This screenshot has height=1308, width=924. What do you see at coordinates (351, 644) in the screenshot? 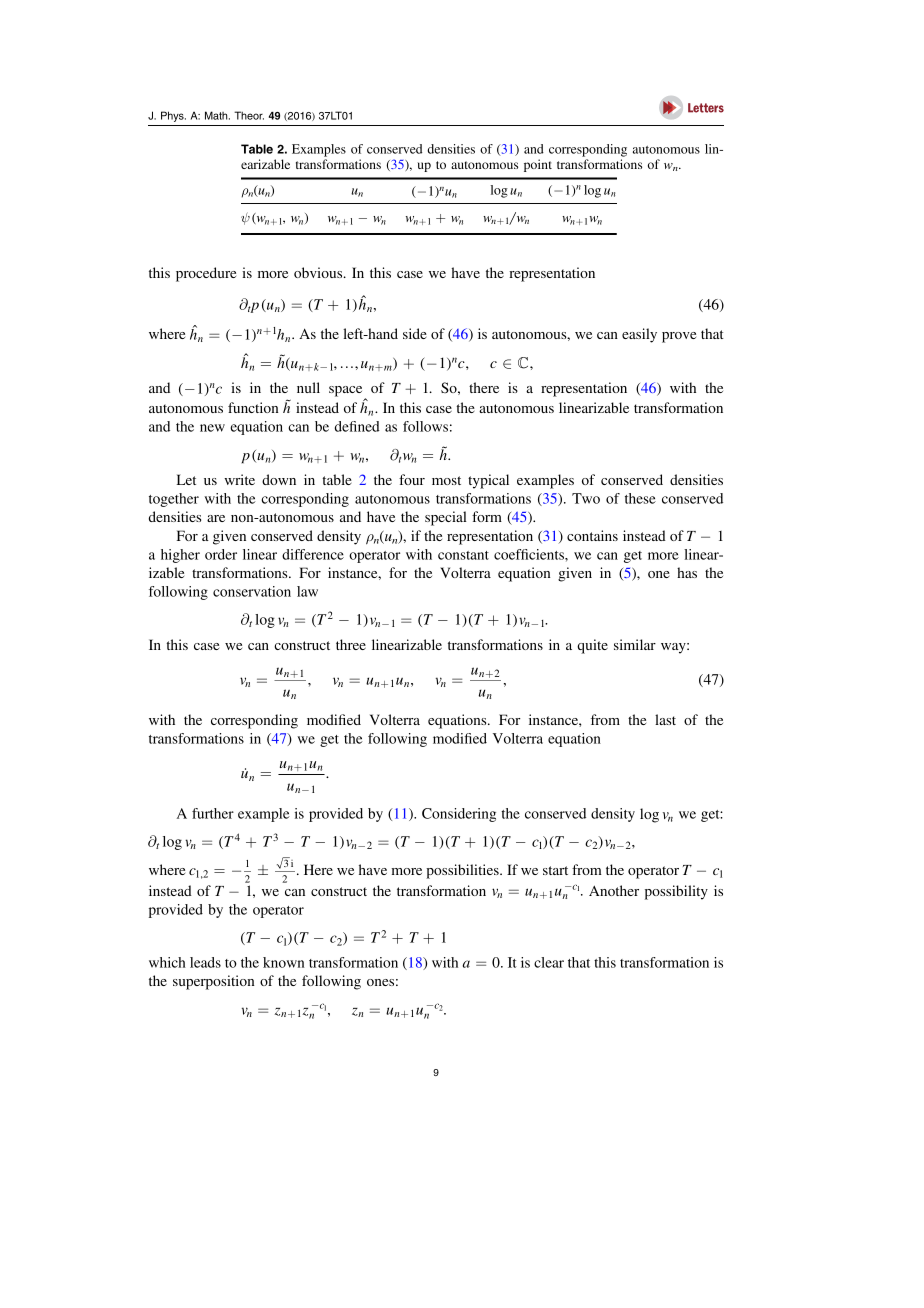
I see `three` at bounding box center [351, 644].
